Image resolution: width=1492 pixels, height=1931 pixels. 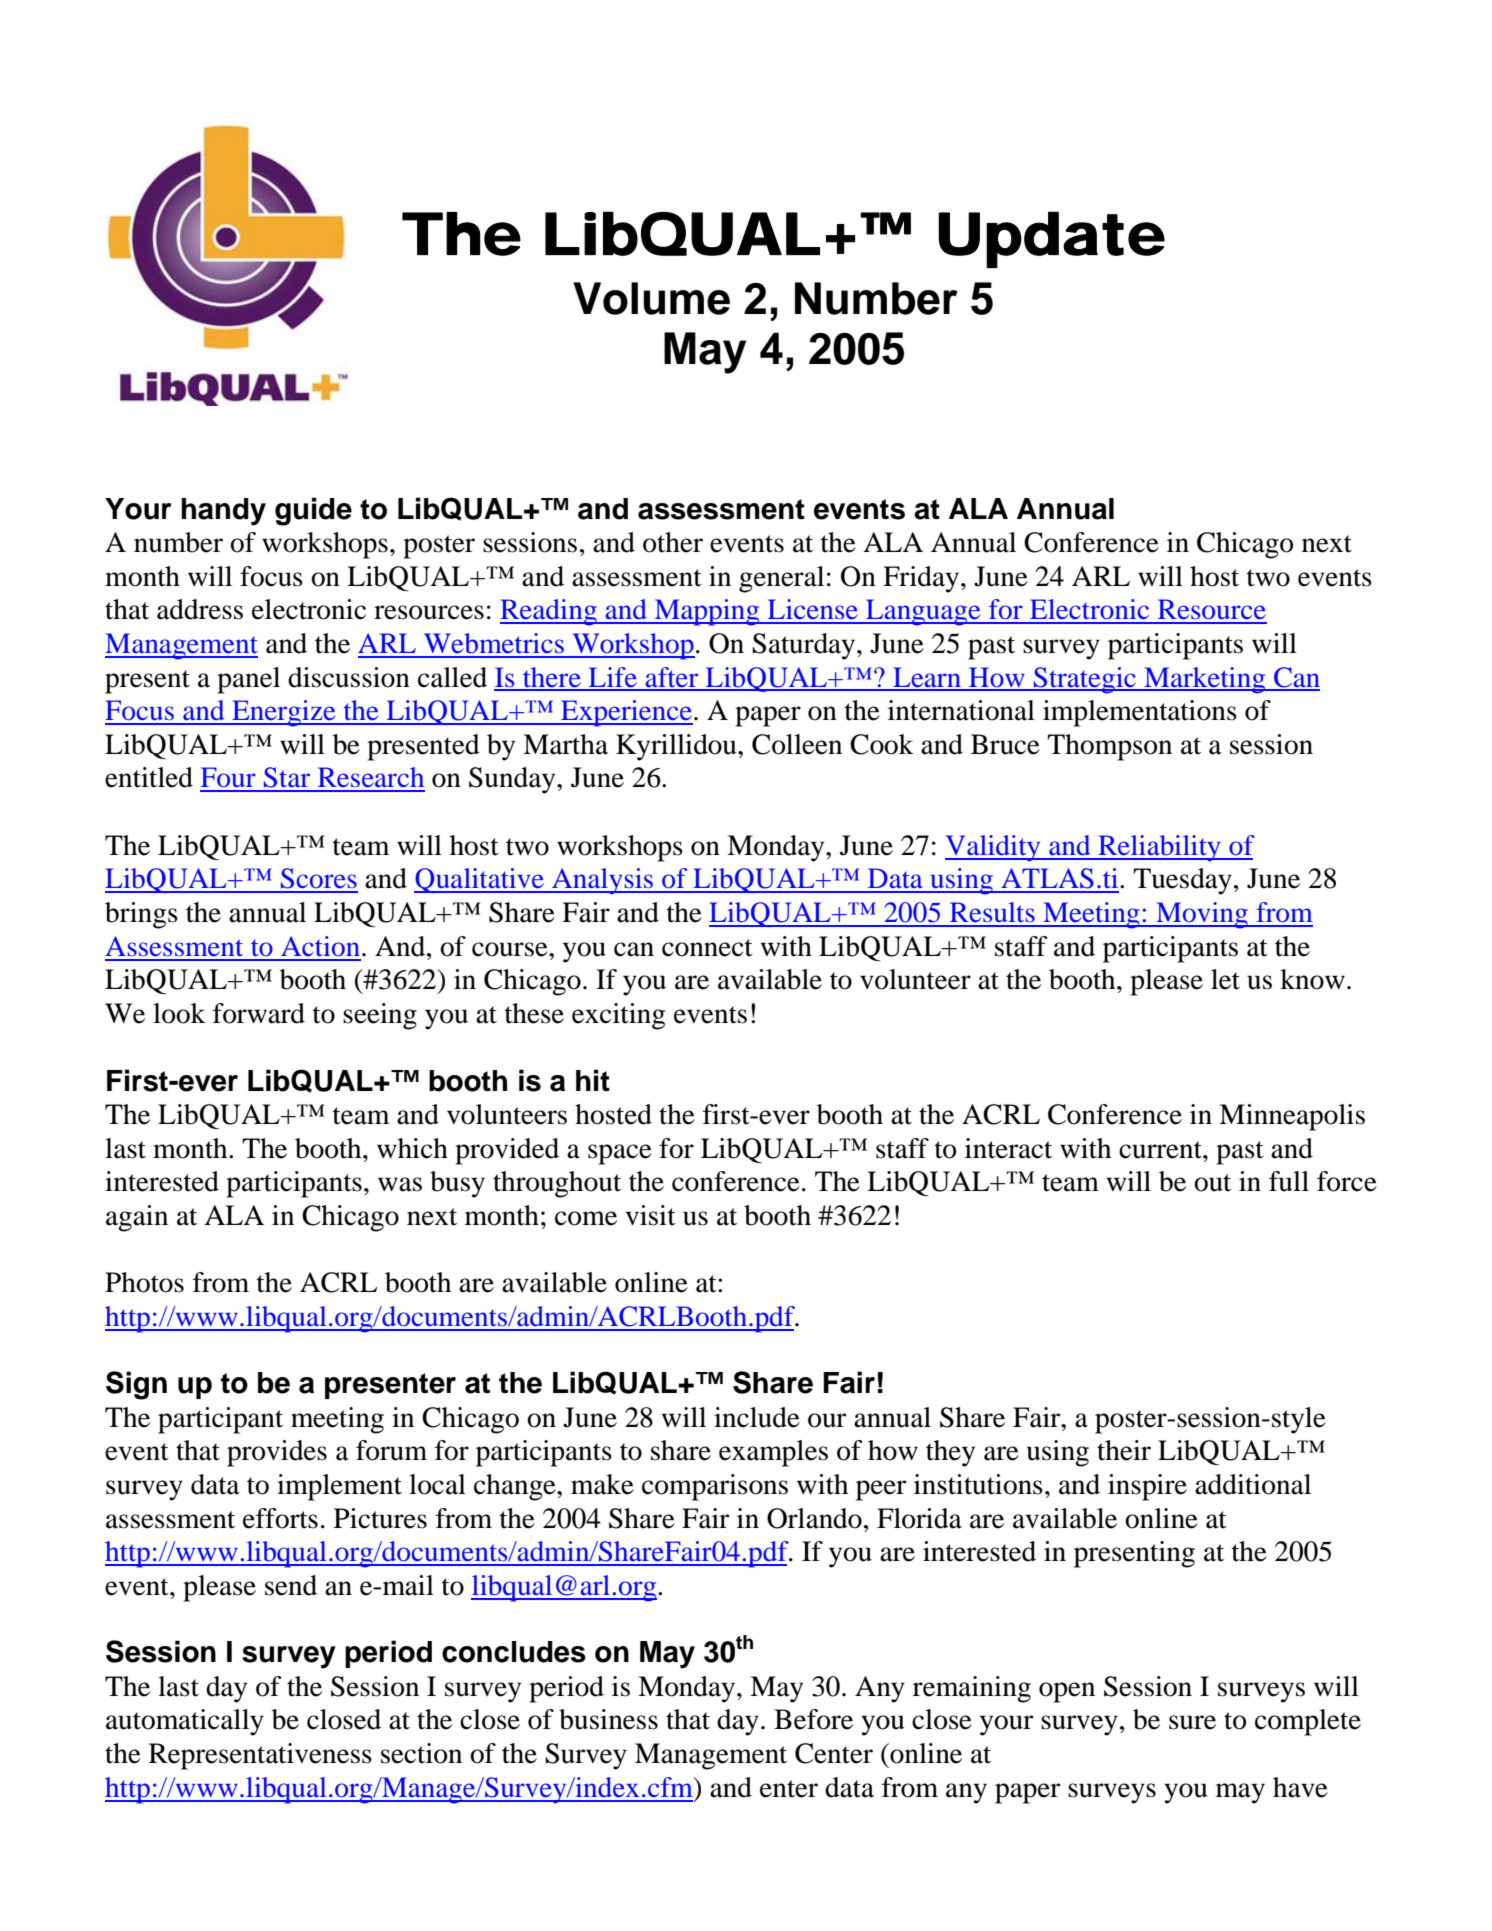 I want to click on automatically, so click(x=185, y=1722).
